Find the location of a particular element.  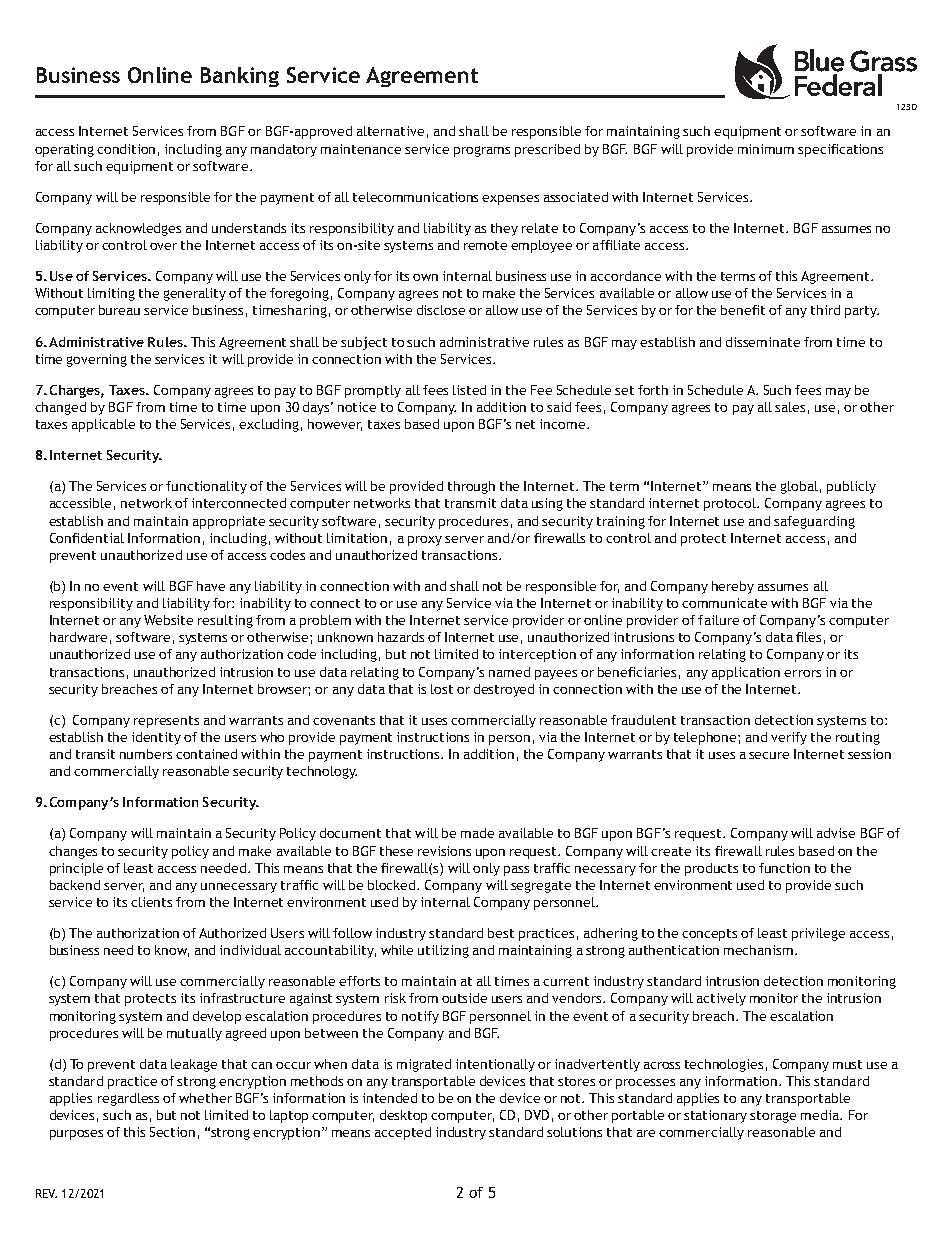

regardless is located at coordinates (128, 1099).
